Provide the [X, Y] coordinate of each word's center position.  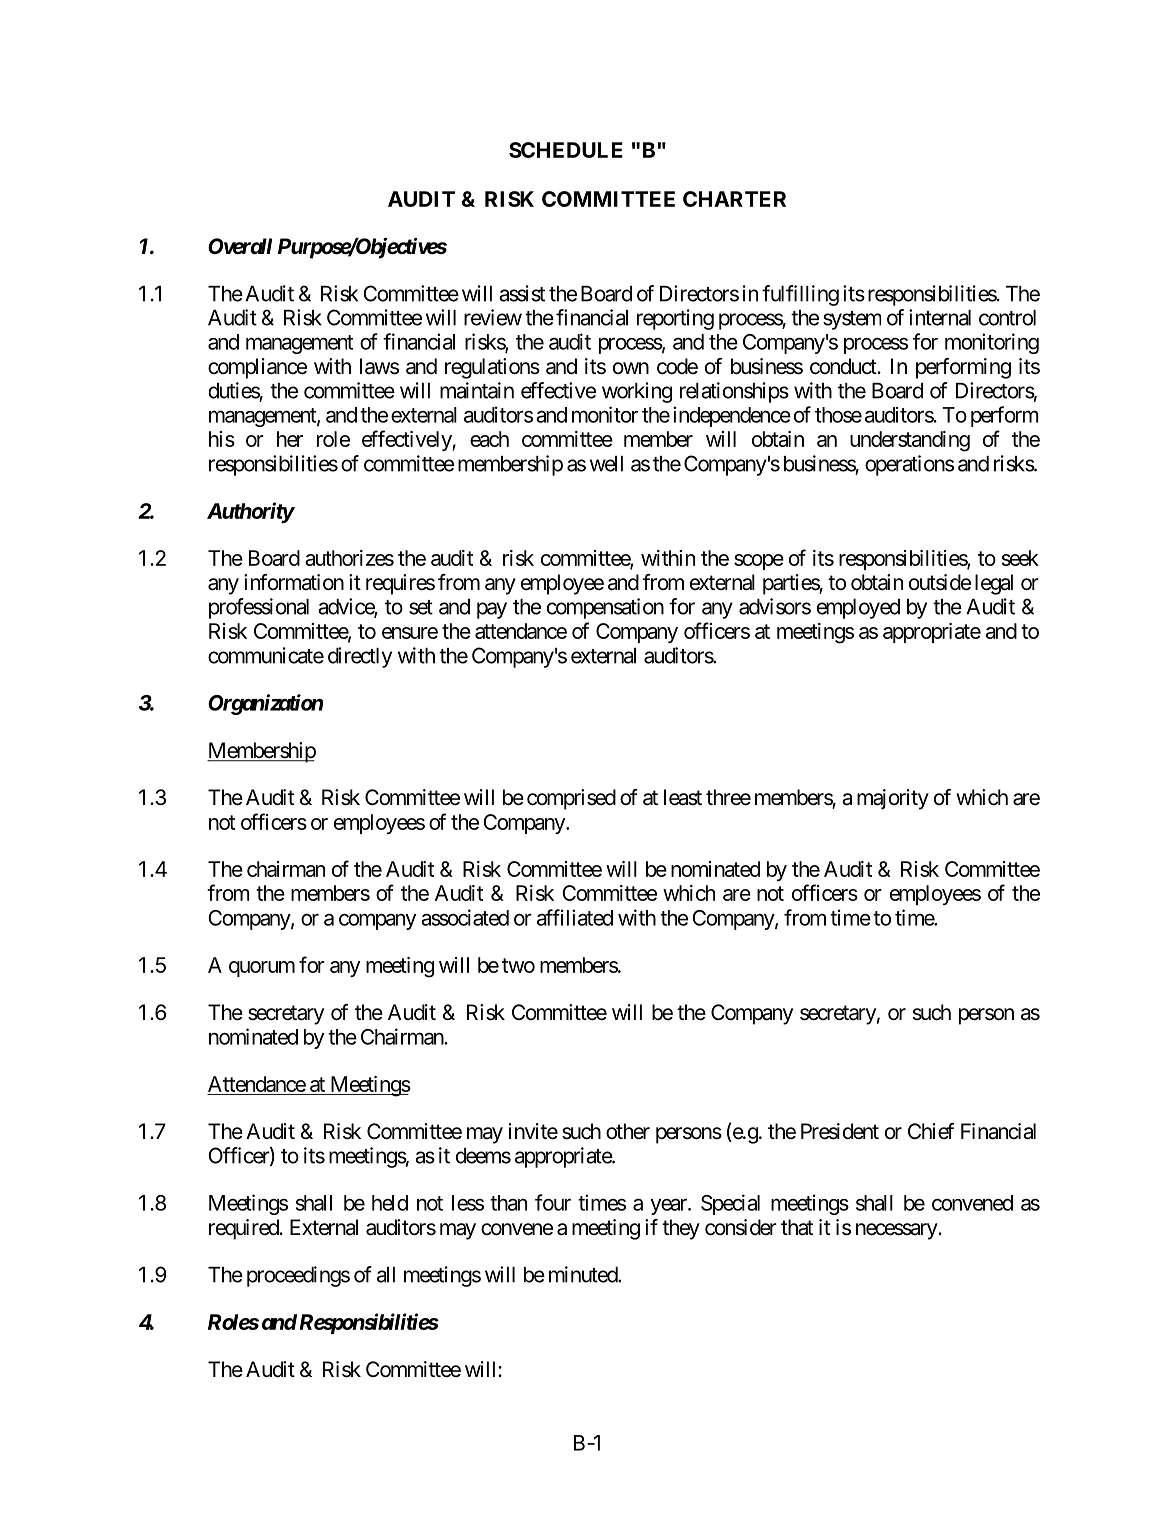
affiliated [575, 917]
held [390, 1203]
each [489, 439]
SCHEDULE [566, 150]
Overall [240, 246]
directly [360, 657]
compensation [605, 608]
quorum [262, 969]
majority [893, 799]
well [606, 464]
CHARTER [734, 199]
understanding [910, 441]
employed [858, 609]
